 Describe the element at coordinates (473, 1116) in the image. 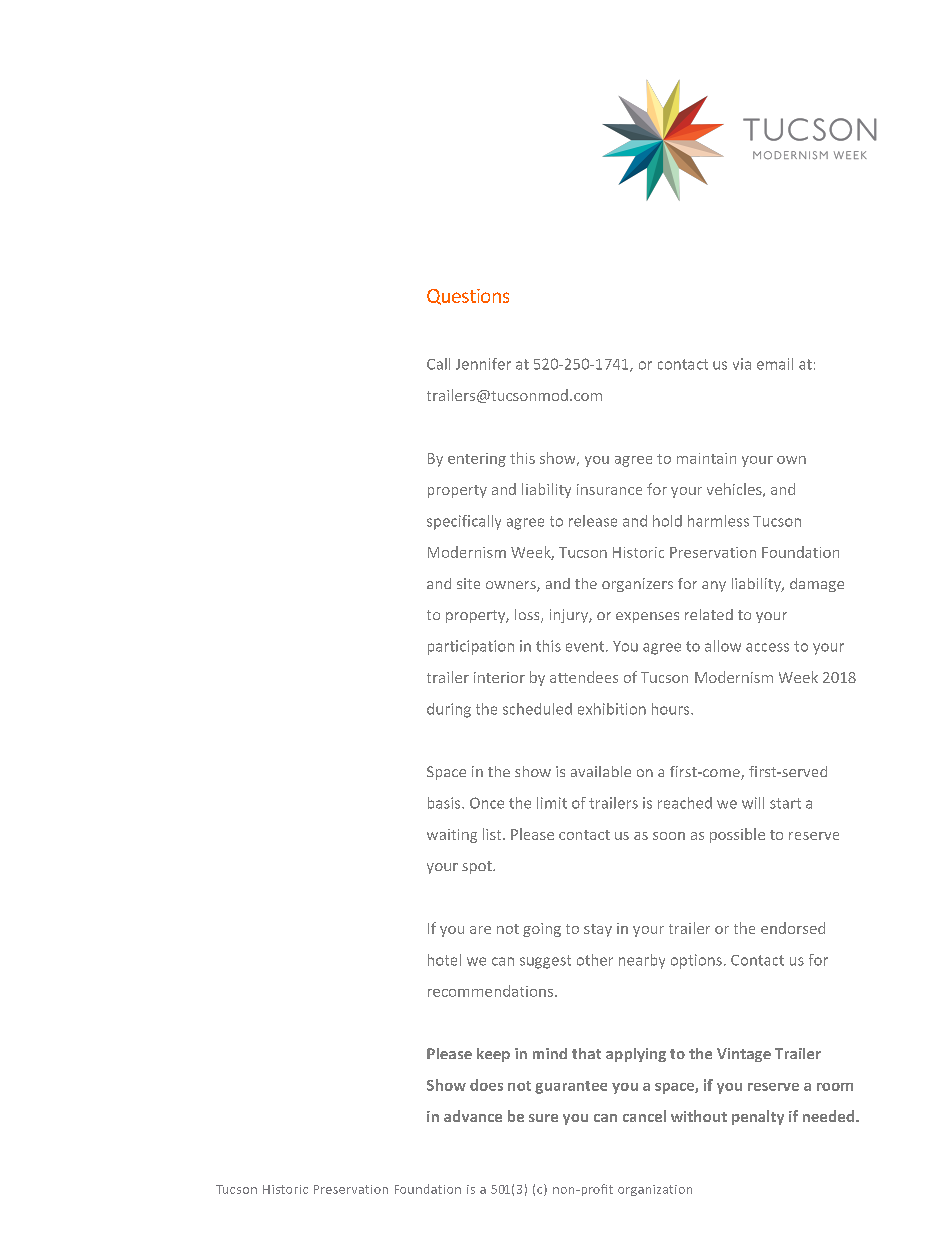

I see `advance` at that location.
